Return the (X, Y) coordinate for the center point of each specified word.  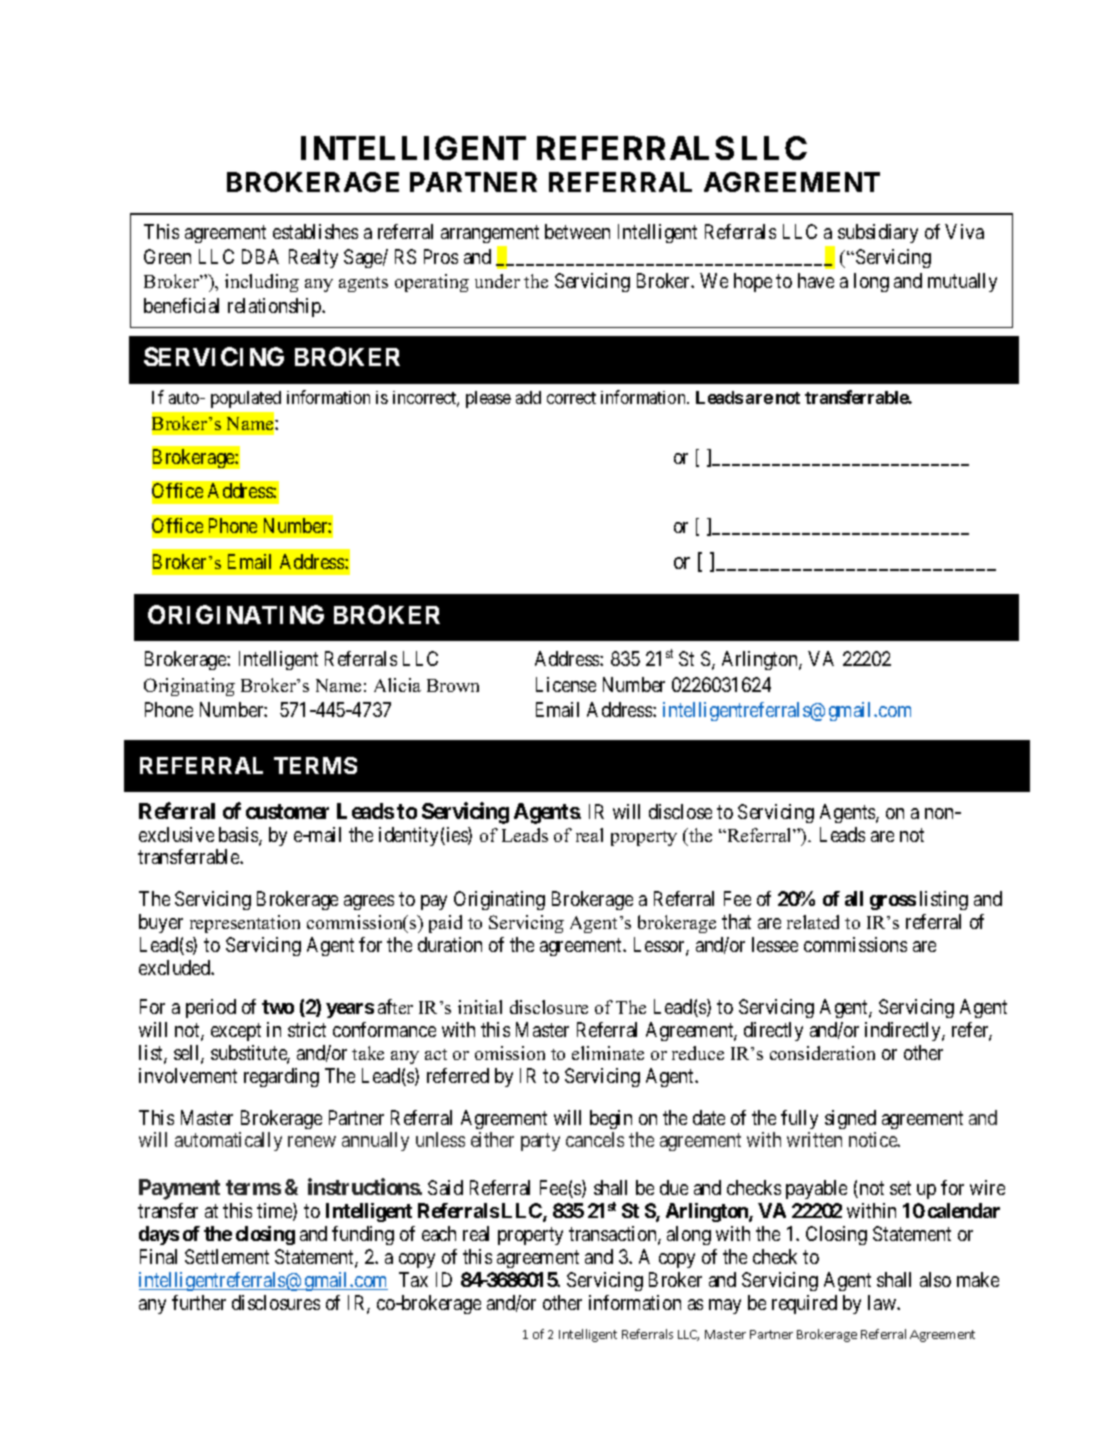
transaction (614, 1235)
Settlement (227, 1256)
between (577, 231)
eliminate (608, 1053)
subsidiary (878, 233)
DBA (260, 256)
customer (287, 811)
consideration (822, 1053)
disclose (680, 811)
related (813, 922)
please (488, 399)
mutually (962, 282)
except (236, 1032)
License (566, 684)
